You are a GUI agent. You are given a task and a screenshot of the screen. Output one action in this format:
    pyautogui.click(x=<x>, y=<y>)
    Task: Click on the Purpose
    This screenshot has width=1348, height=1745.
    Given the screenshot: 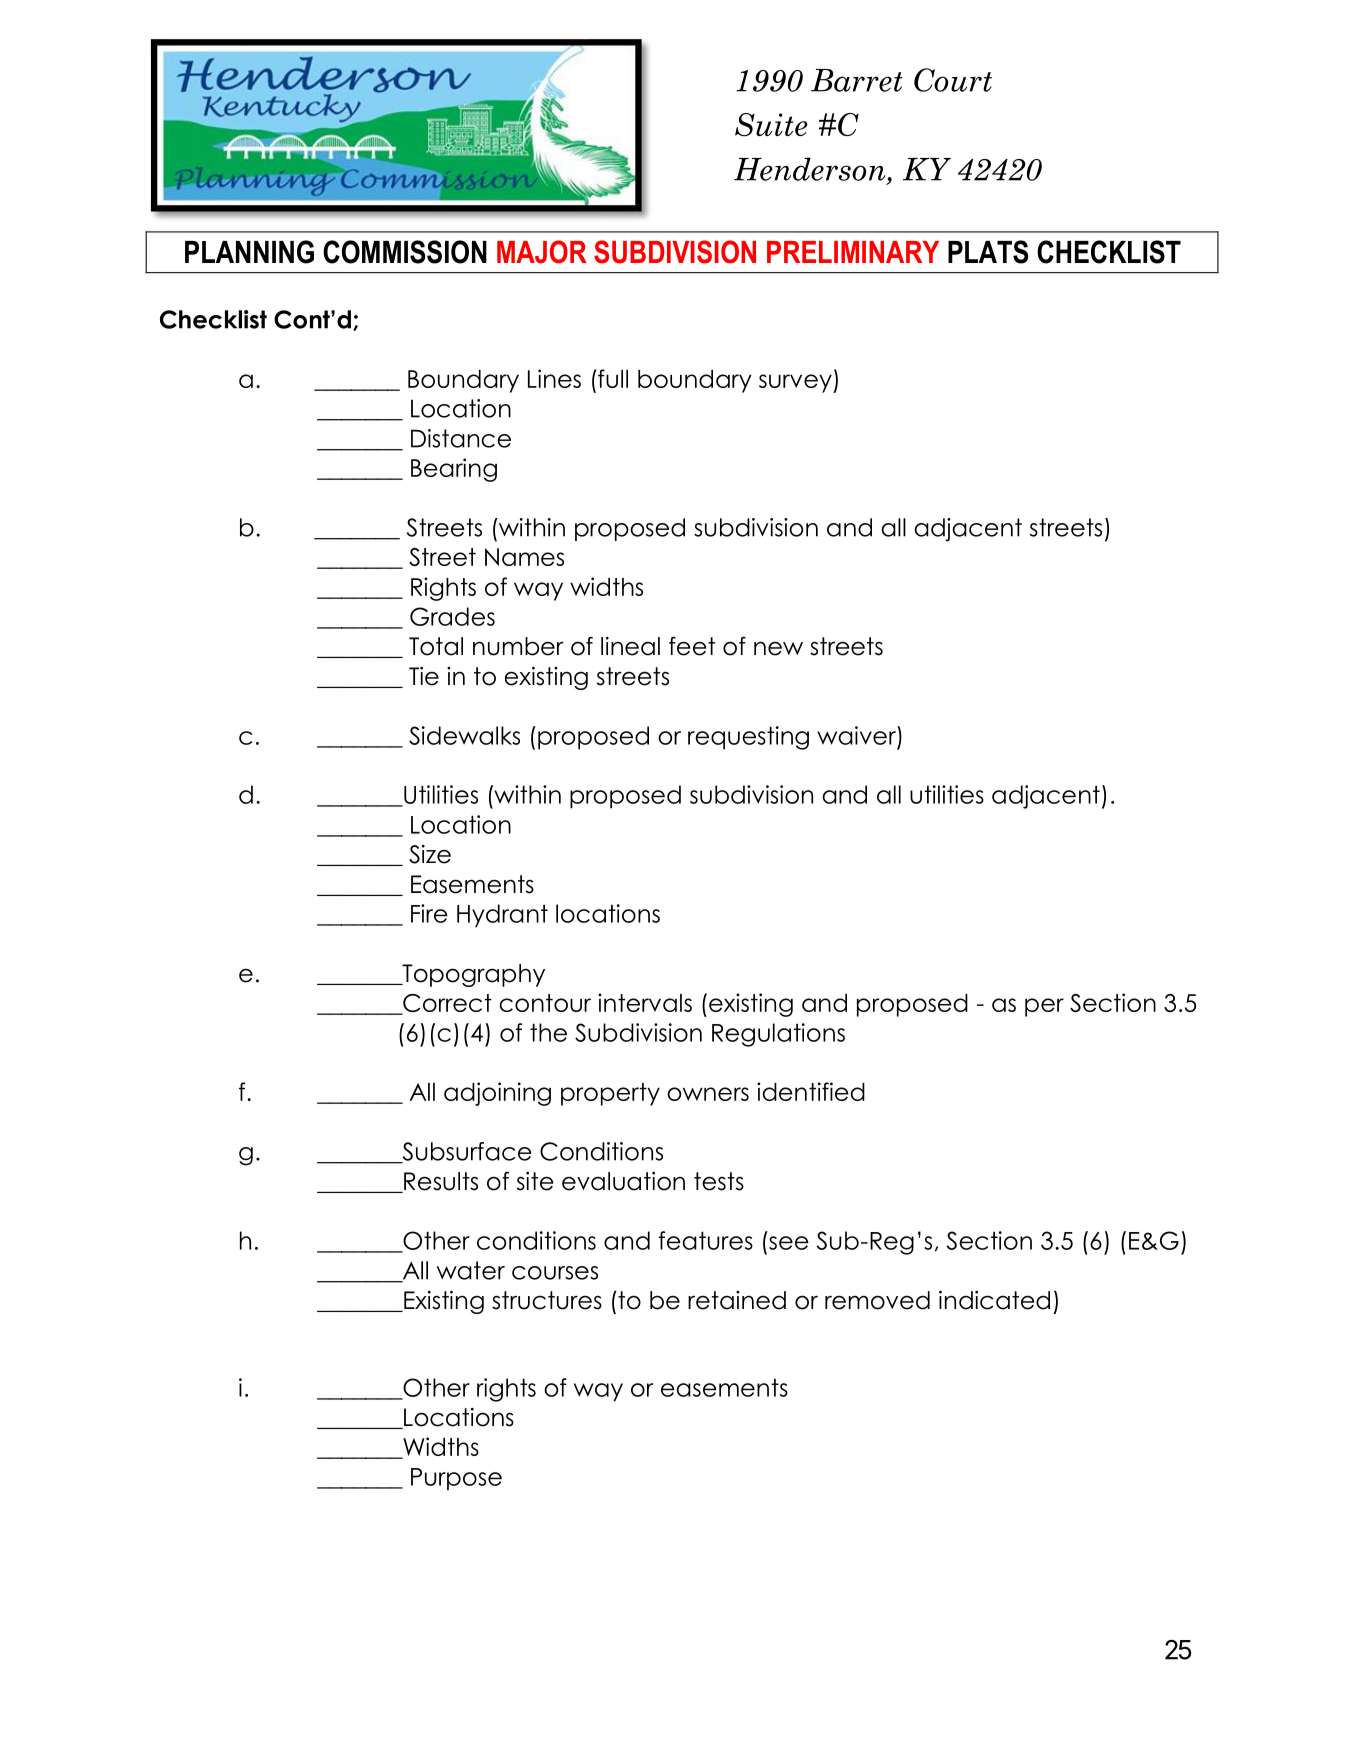 What is the action you would take?
    pyautogui.click(x=456, y=1479)
